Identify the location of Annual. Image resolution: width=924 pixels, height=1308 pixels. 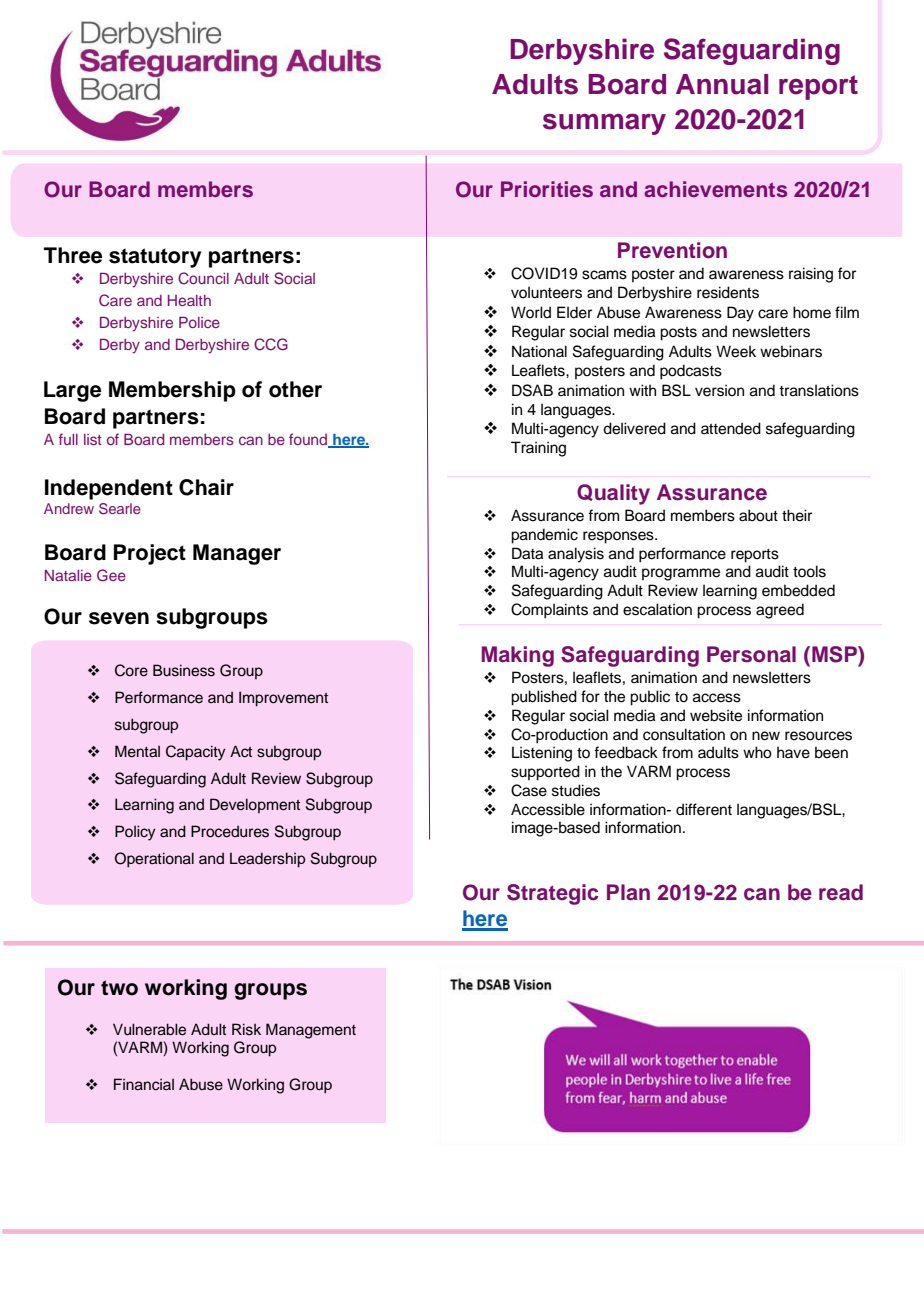
(722, 84).
